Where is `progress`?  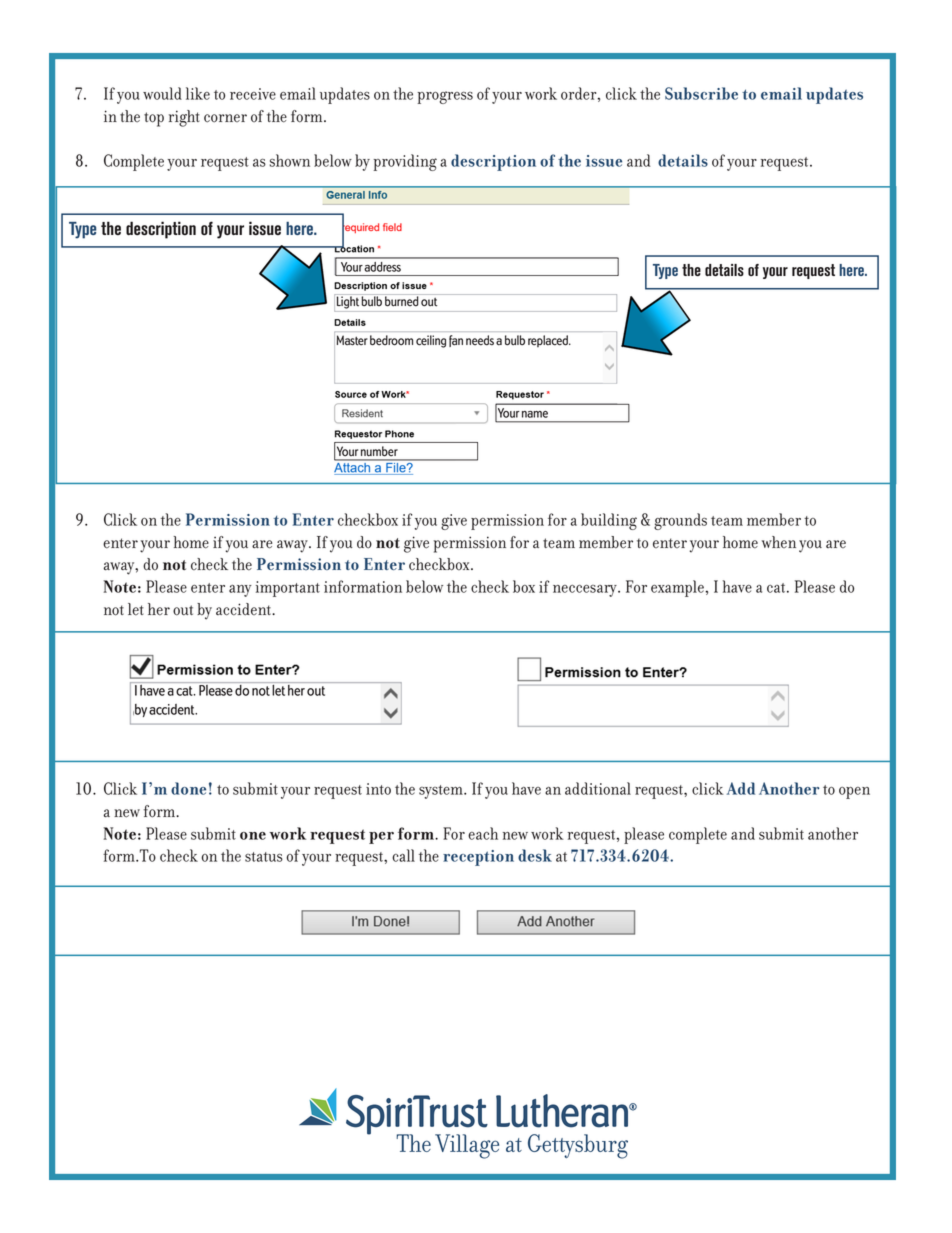 progress is located at coordinates (445, 97).
